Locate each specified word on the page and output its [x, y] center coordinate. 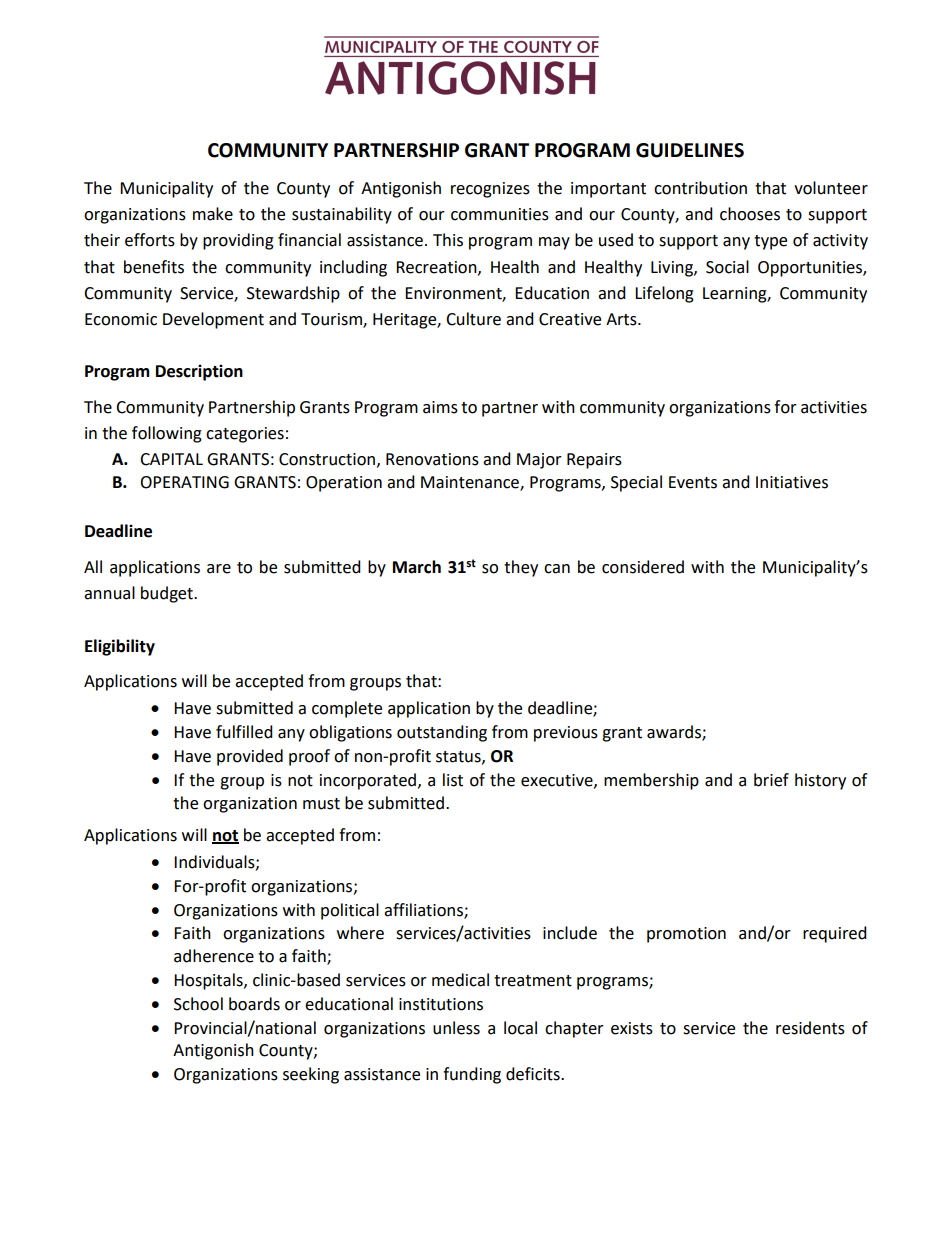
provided [250, 757]
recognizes [490, 190]
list [453, 780]
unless [456, 1028]
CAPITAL [171, 459]
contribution [700, 188]
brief [771, 780]
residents [810, 1028]
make [213, 214]
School [198, 1004]
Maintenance [471, 483]
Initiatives [792, 482]
